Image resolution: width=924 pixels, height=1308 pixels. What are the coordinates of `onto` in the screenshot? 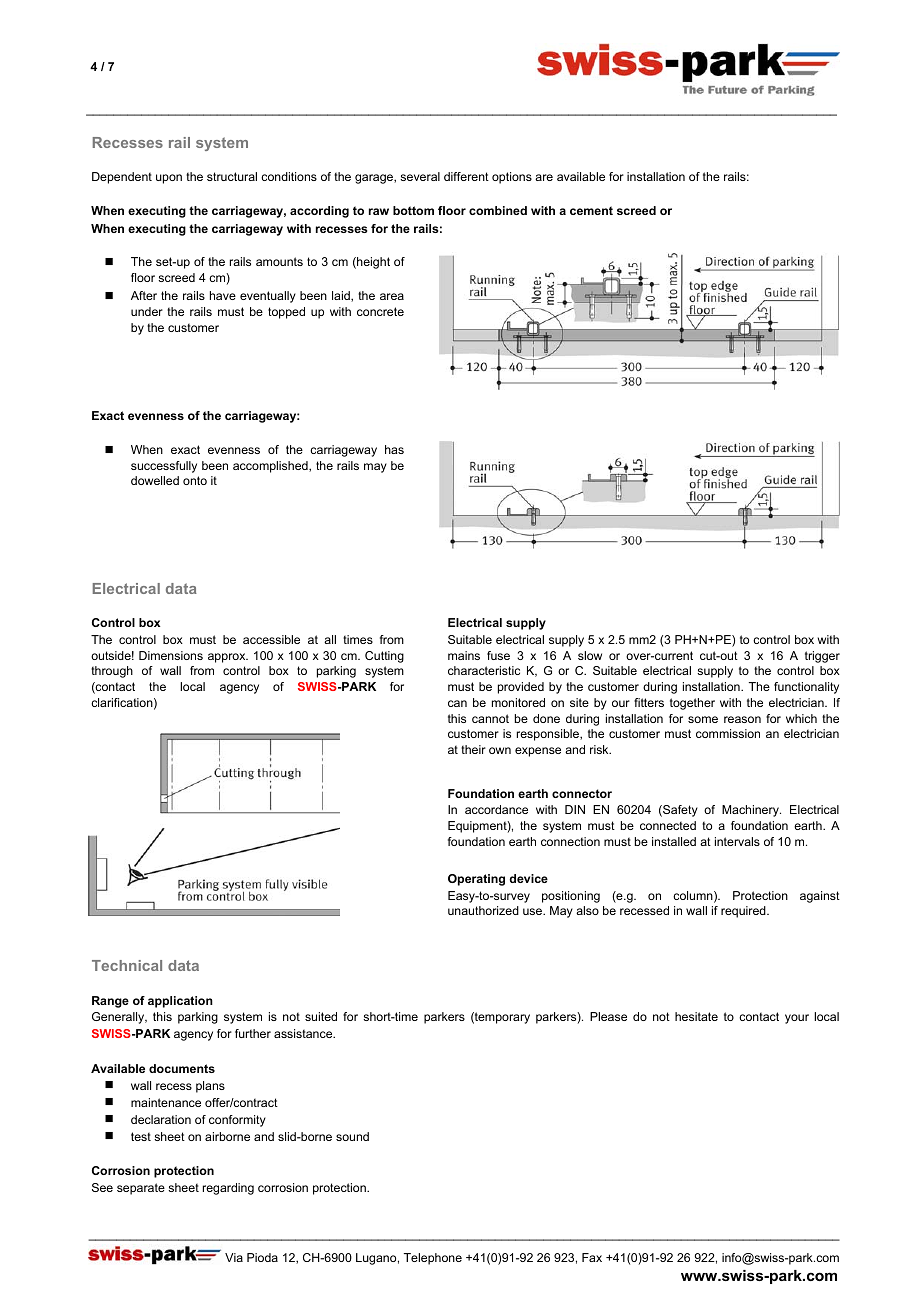 It's located at (195, 480).
